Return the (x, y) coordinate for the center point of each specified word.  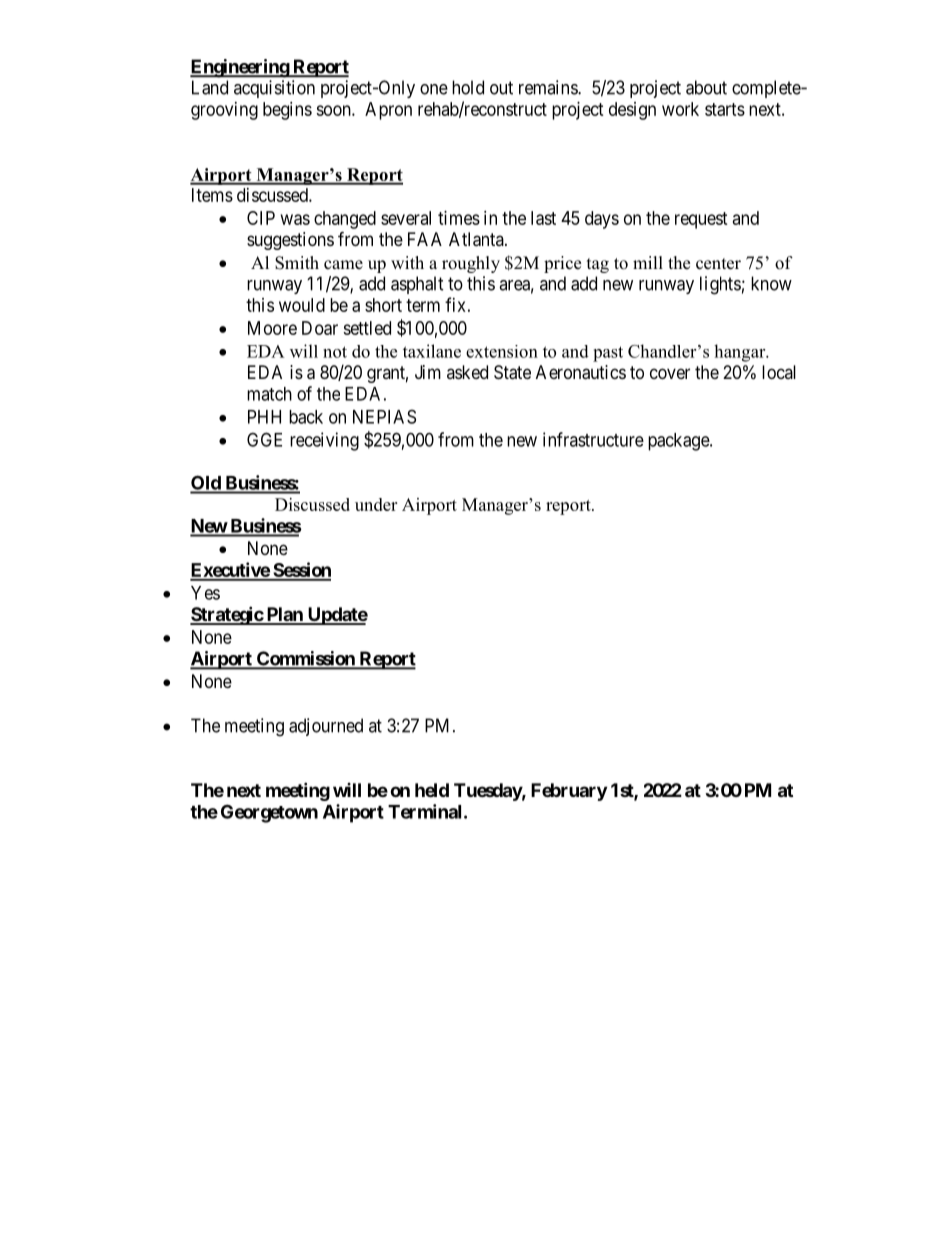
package (679, 442)
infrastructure (593, 439)
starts (725, 109)
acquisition (274, 89)
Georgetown (269, 813)
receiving (324, 441)
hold (468, 87)
